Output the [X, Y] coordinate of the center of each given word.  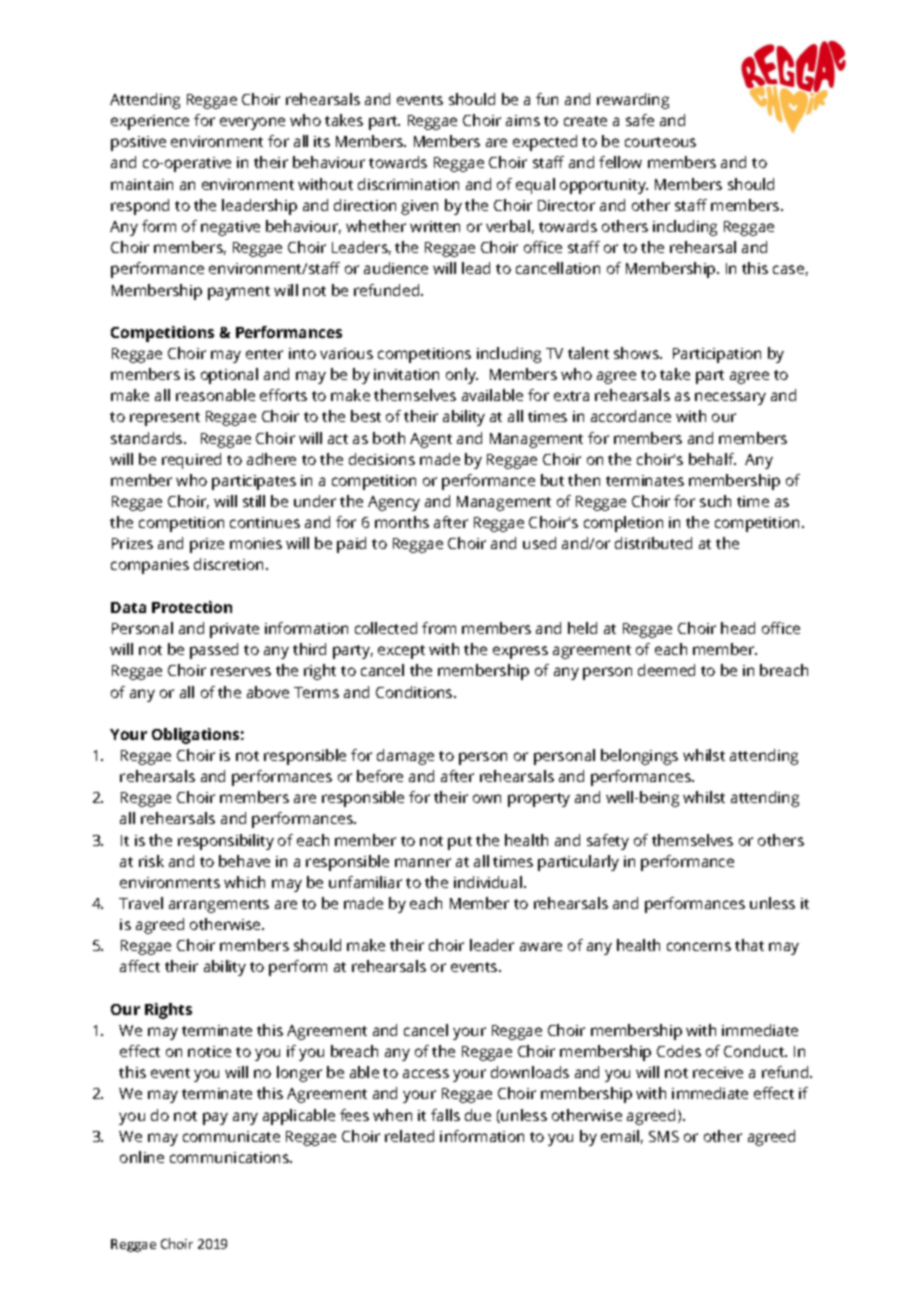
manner [423, 862]
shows [637, 353]
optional [229, 376]
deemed [666, 670]
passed [214, 651]
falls [445, 1115]
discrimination [408, 184]
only [462, 376]
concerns [699, 946]
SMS [664, 1136]
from [439, 628]
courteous [660, 142]
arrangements [219, 906]
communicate [231, 1136]
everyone [252, 123]
